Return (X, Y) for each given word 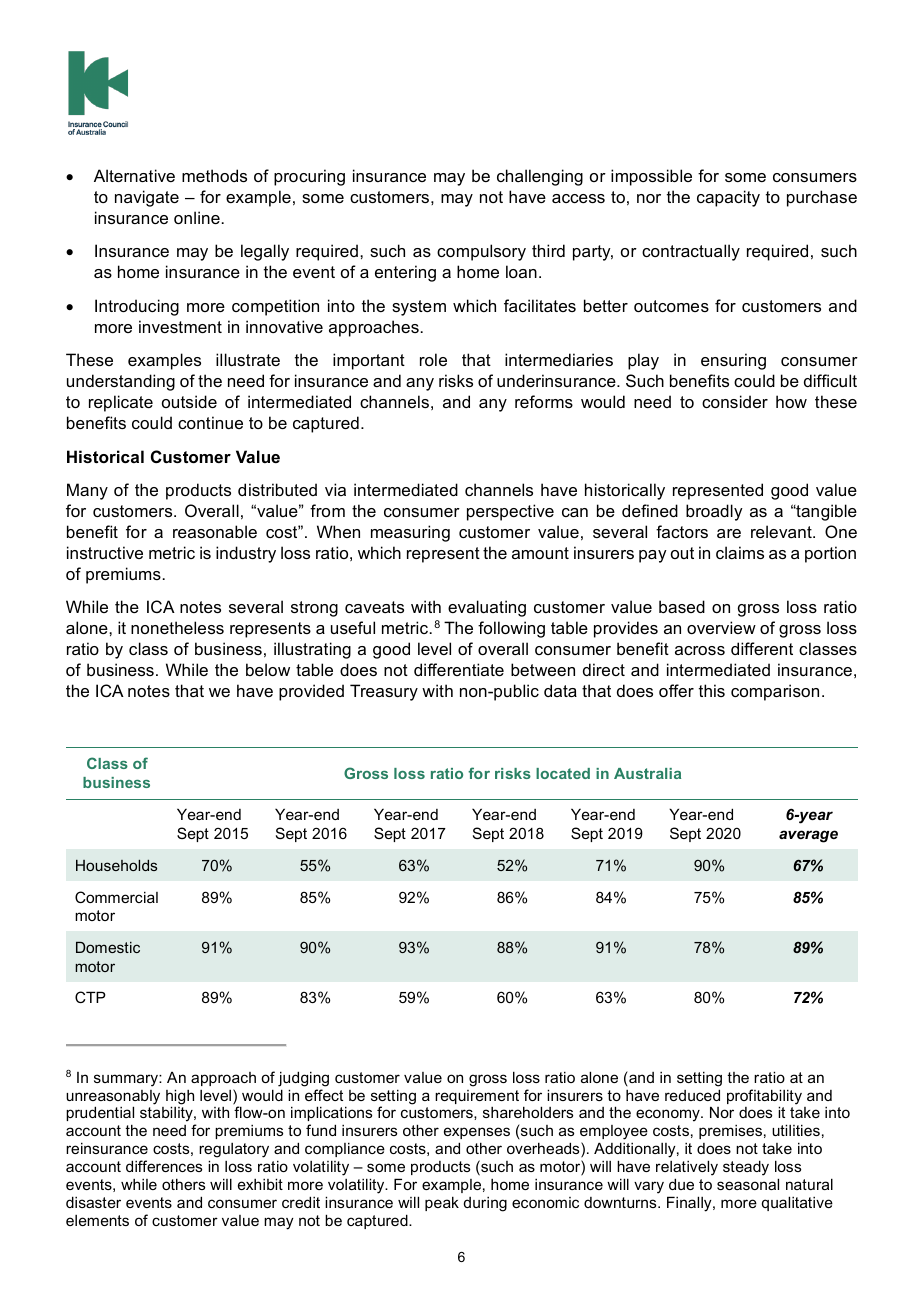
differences (164, 1166)
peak (442, 1203)
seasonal (748, 1184)
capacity (728, 198)
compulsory (481, 252)
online (197, 217)
